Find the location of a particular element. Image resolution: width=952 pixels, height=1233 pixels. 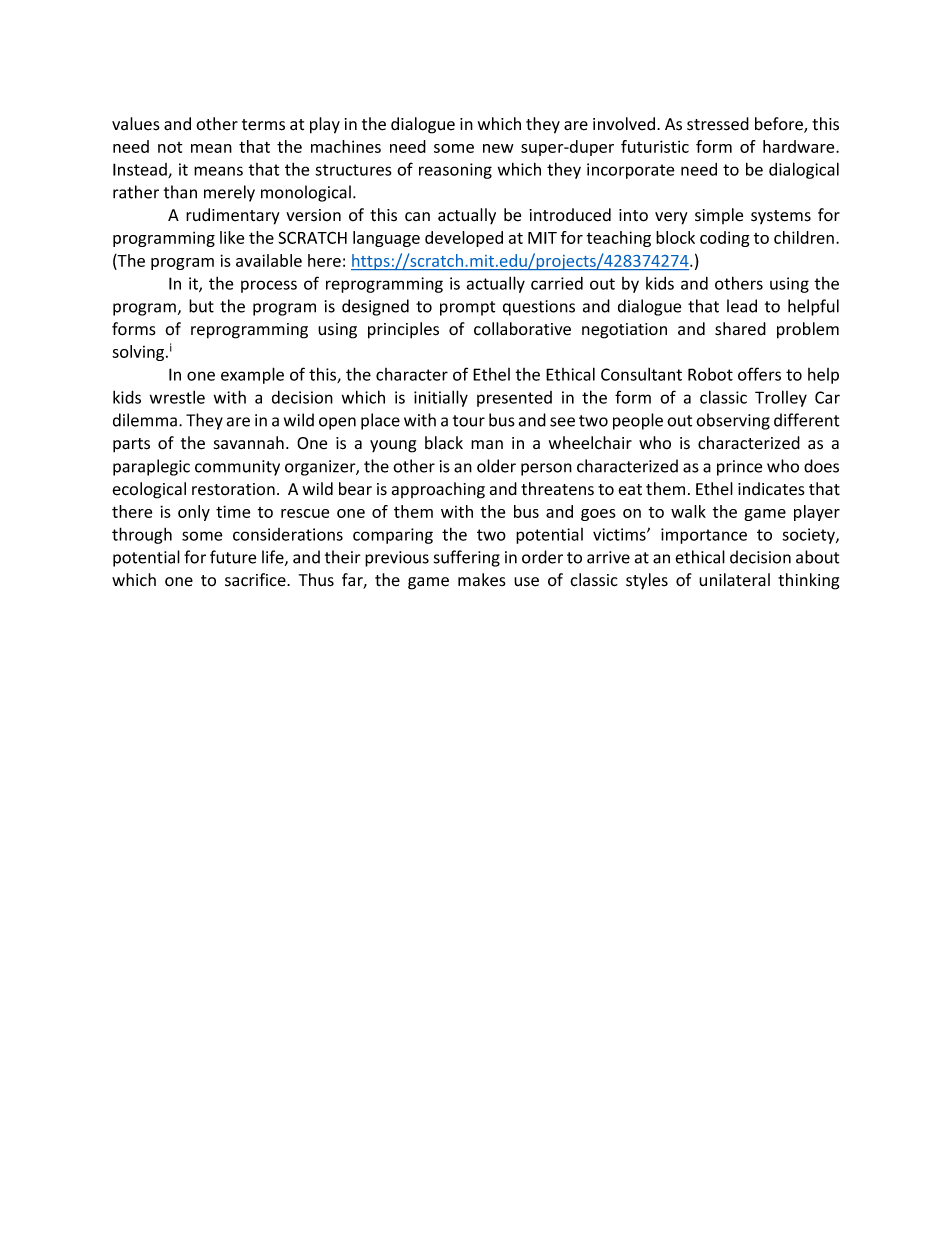

new is located at coordinates (498, 148).
